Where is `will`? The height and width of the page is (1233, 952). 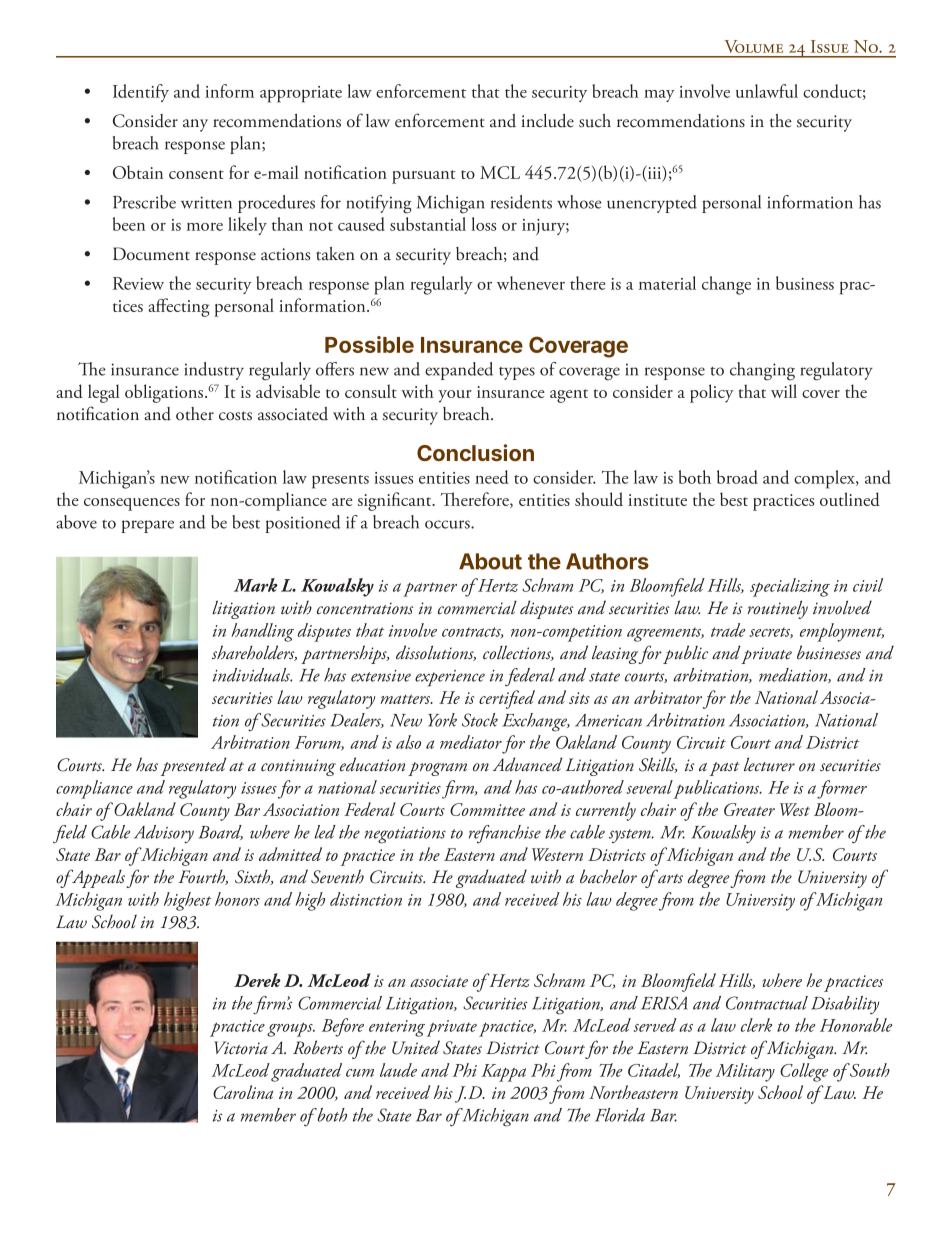
will is located at coordinates (784, 391).
